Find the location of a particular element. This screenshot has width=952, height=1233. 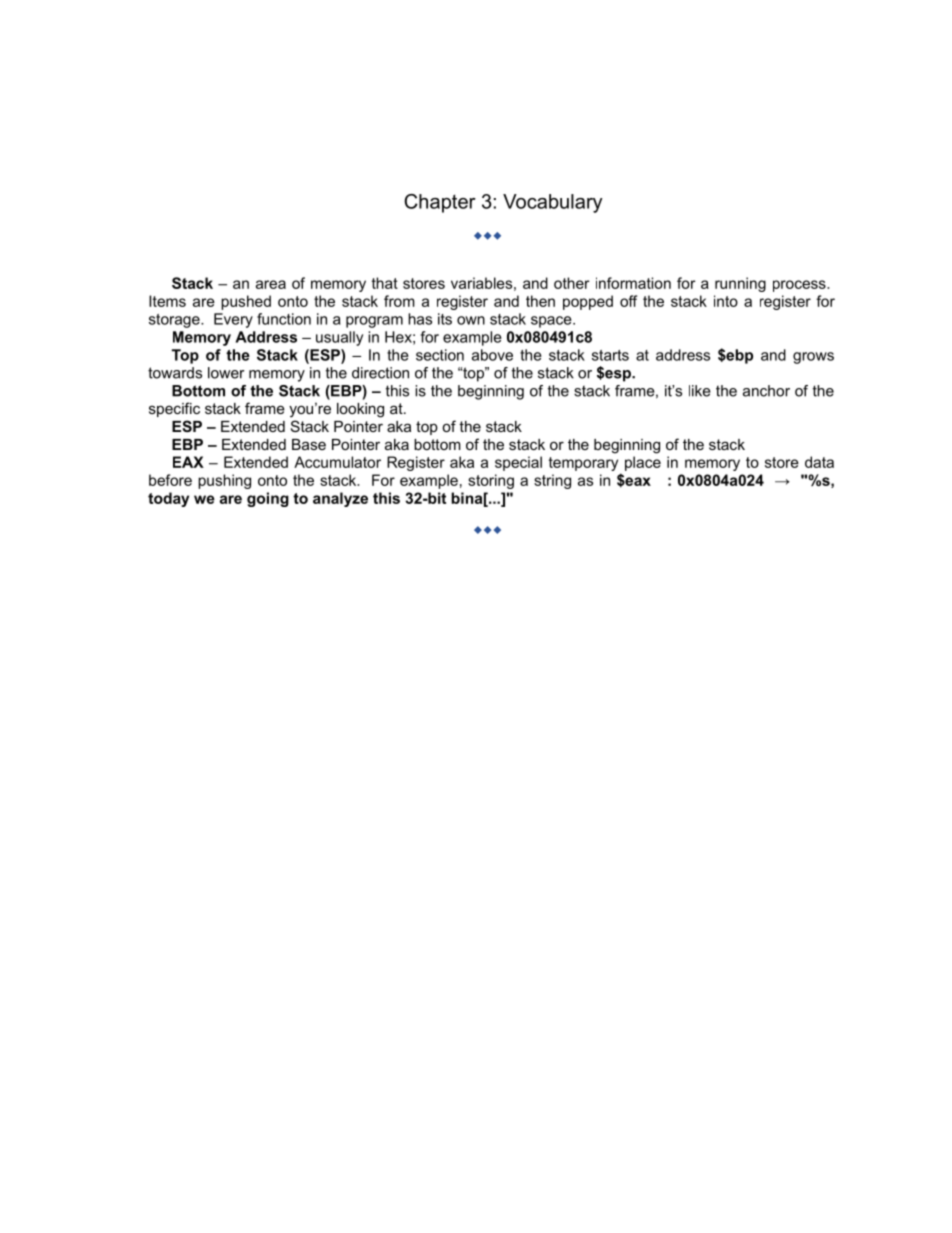

above is located at coordinates (492, 355).
